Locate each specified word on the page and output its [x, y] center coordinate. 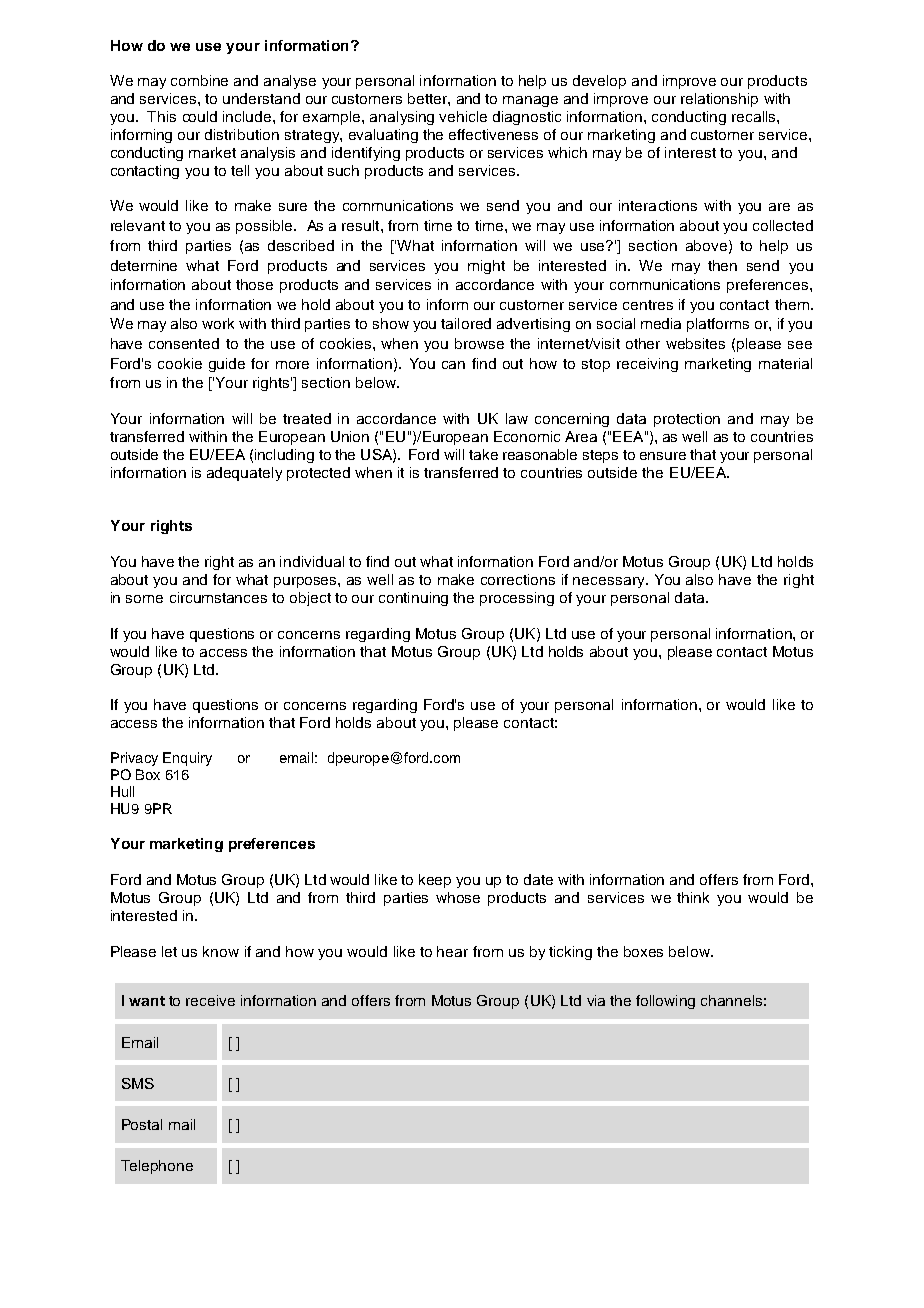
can [453, 365]
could [200, 116]
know [221, 951]
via [596, 1000]
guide [227, 365]
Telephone [157, 1167]
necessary [610, 582]
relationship [719, 100]
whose [458, 897]
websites [695, 343]
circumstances [218, 597]
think [693, 897]
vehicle [463, 116]
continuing [413, 599]
